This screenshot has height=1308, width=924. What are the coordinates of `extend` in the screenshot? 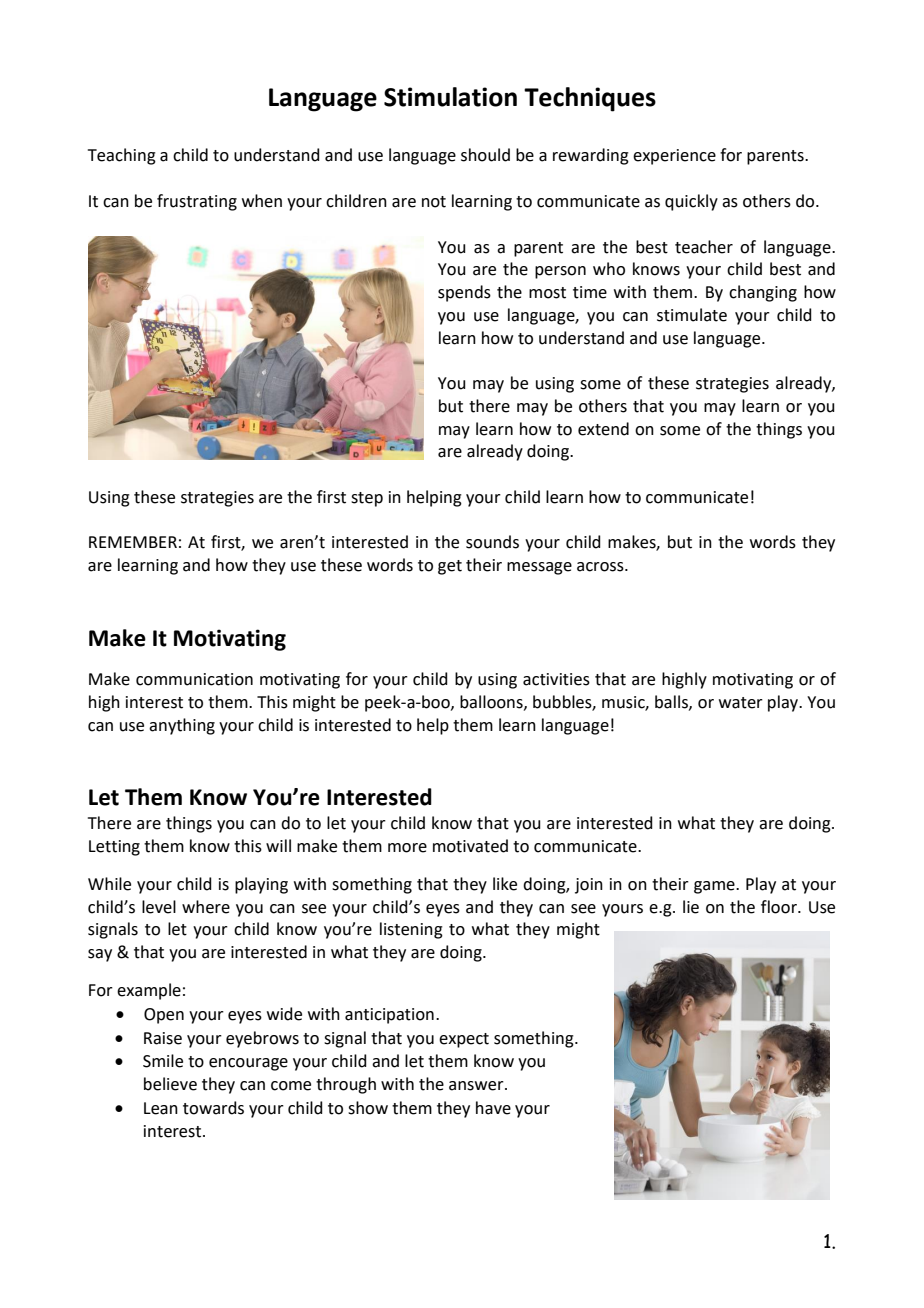 It's located at (603, 429).
